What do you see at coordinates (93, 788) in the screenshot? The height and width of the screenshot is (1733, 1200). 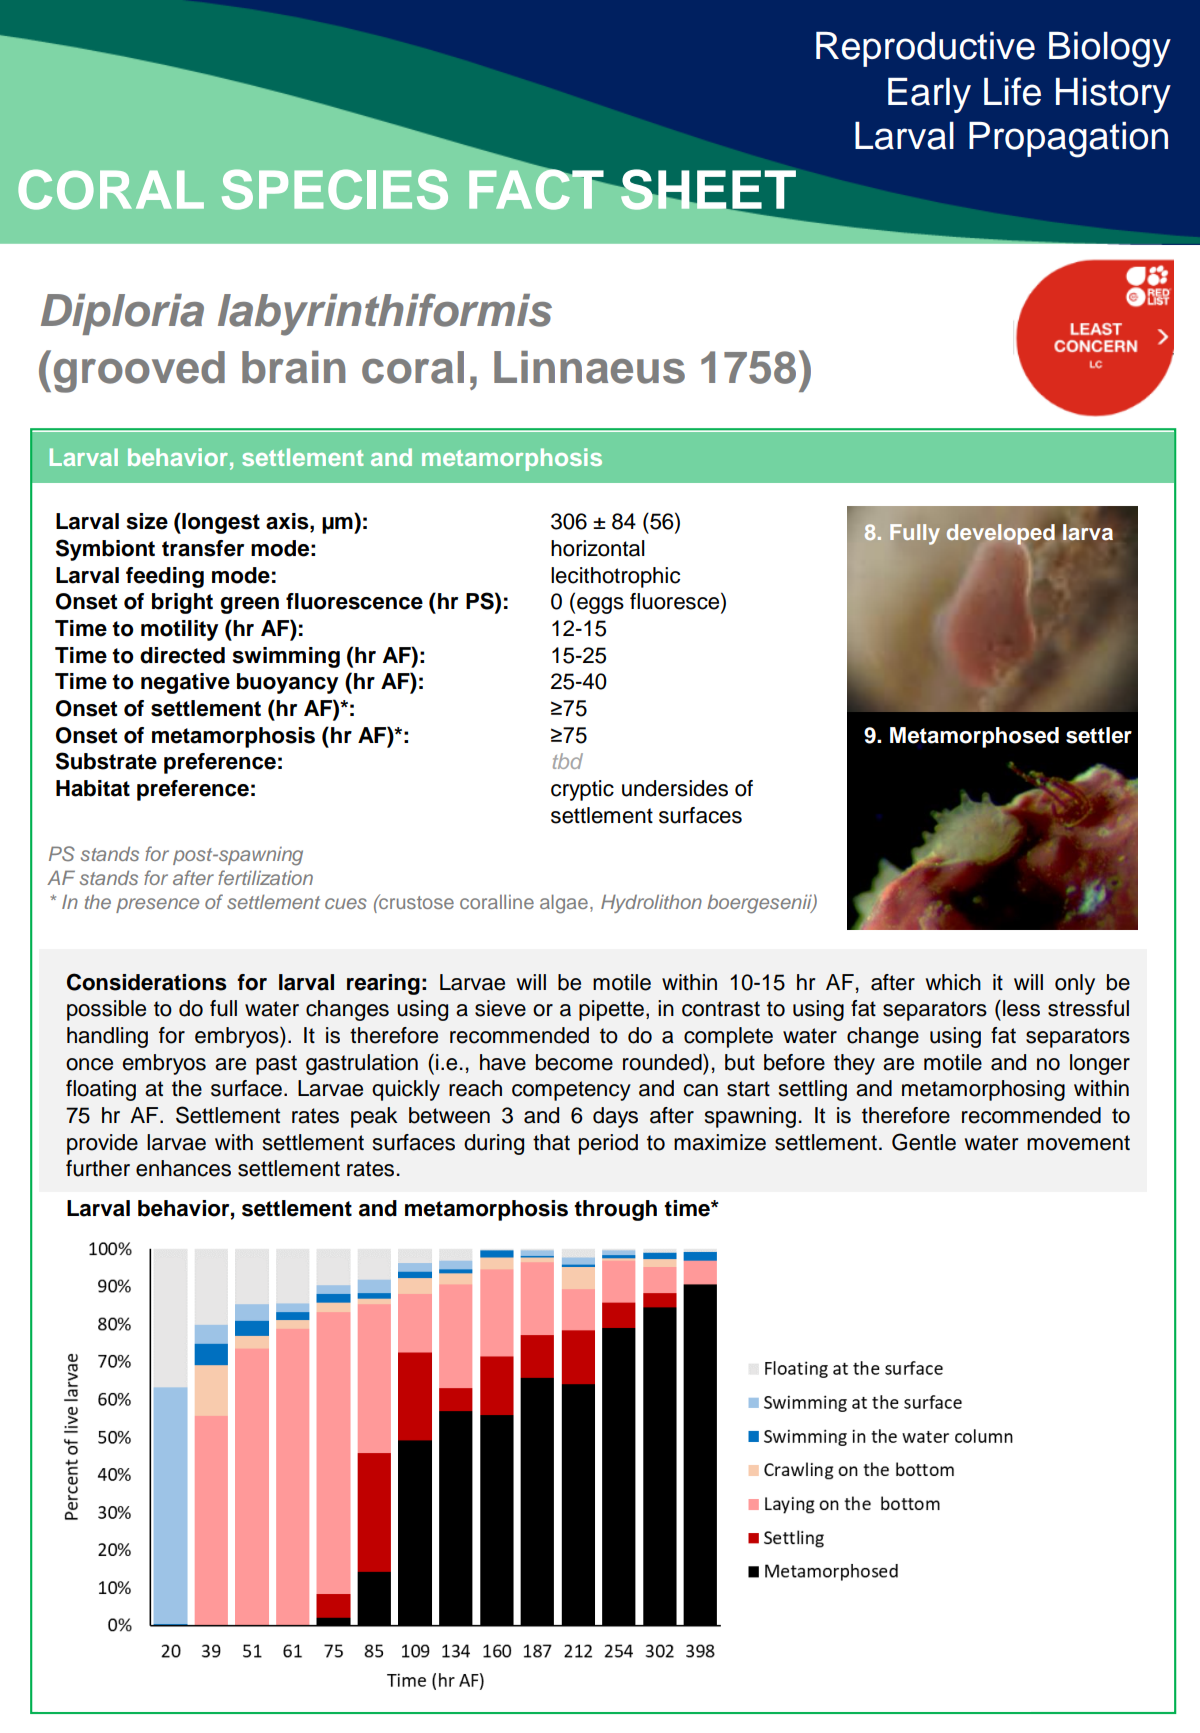 I see `Habitat` at bounding box center [93, 788].
